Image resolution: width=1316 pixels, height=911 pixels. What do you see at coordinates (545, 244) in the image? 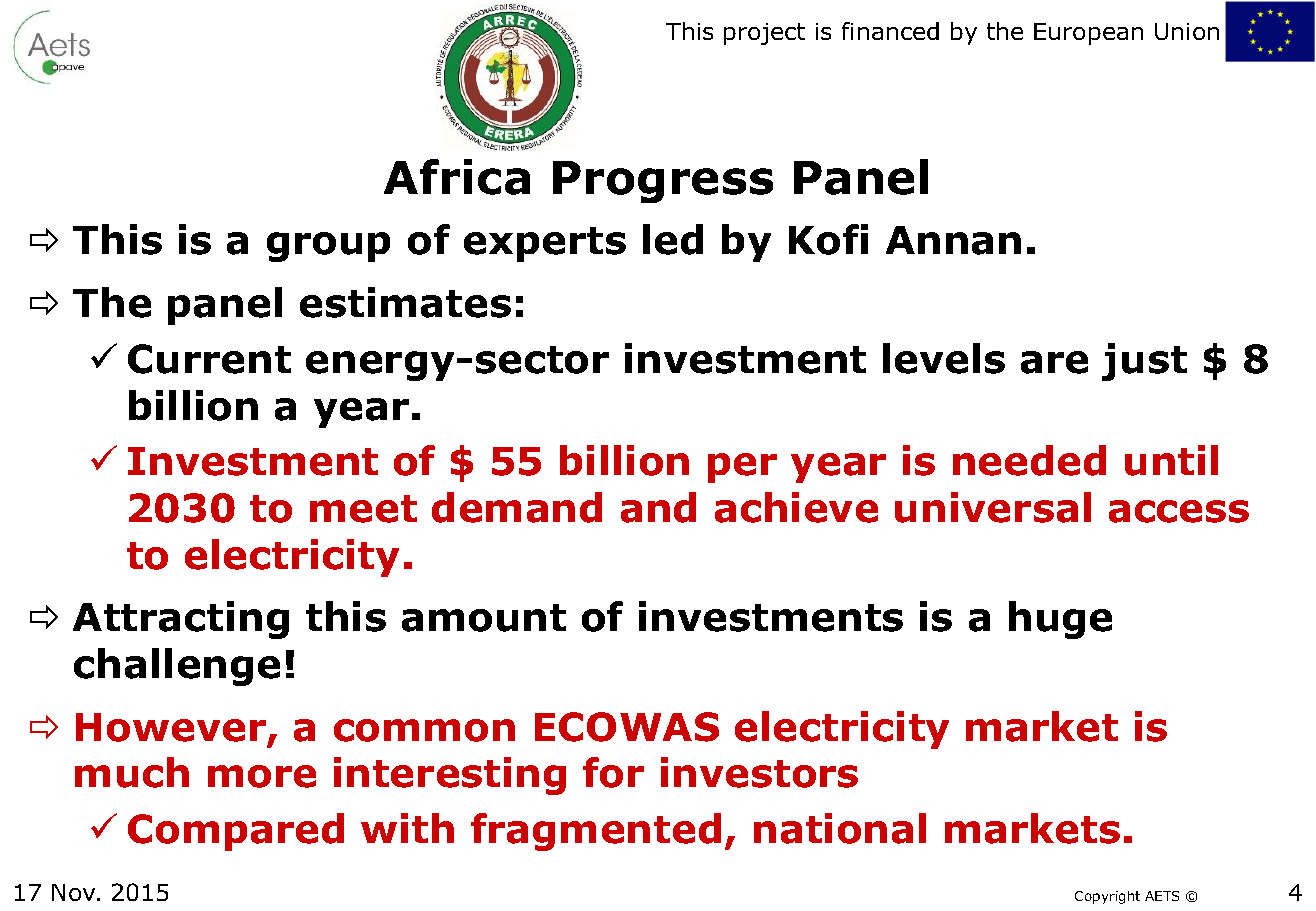
I see `experts` at bounding box center [545, 244].
